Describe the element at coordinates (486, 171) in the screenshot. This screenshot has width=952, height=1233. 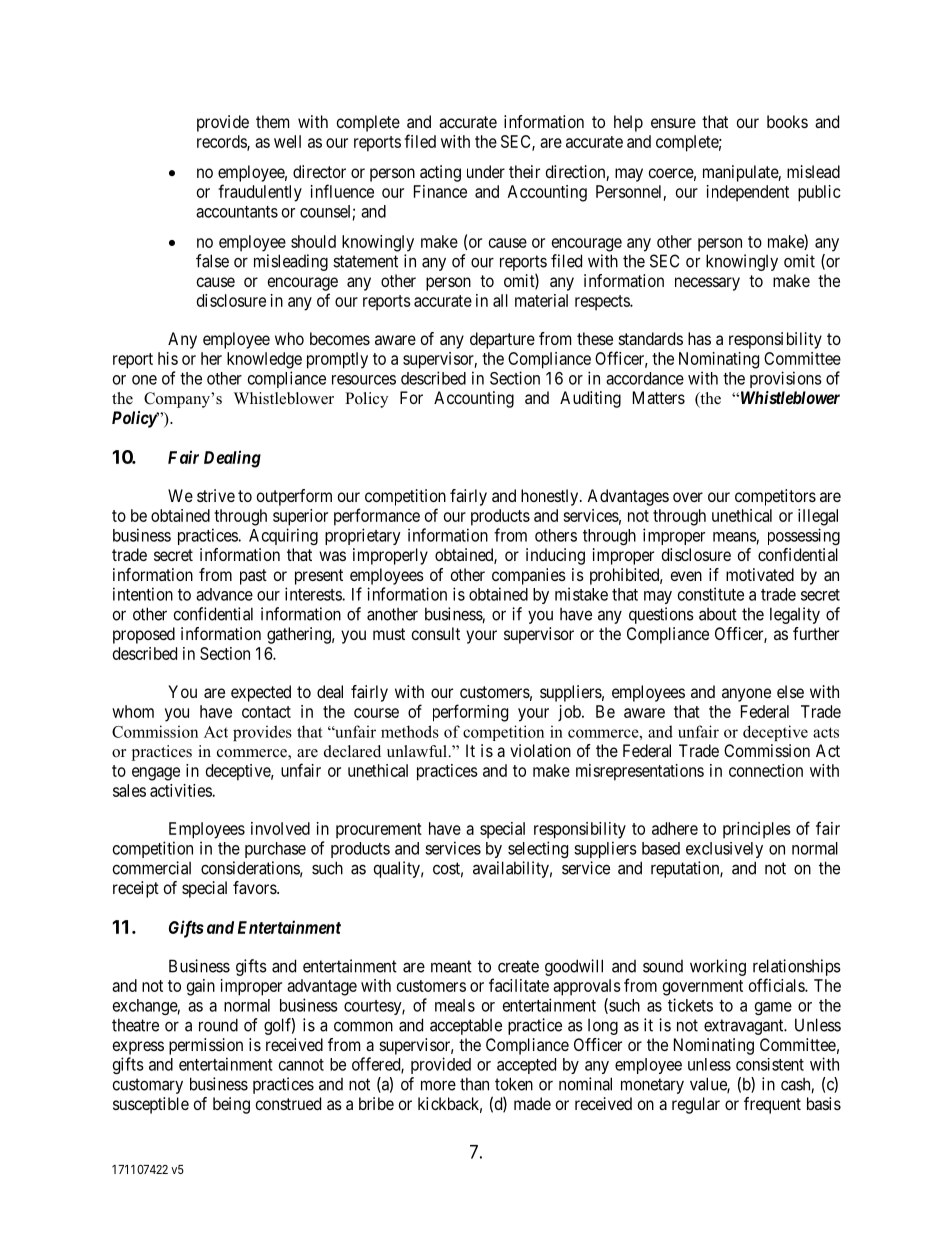
I see `under` at that location.
